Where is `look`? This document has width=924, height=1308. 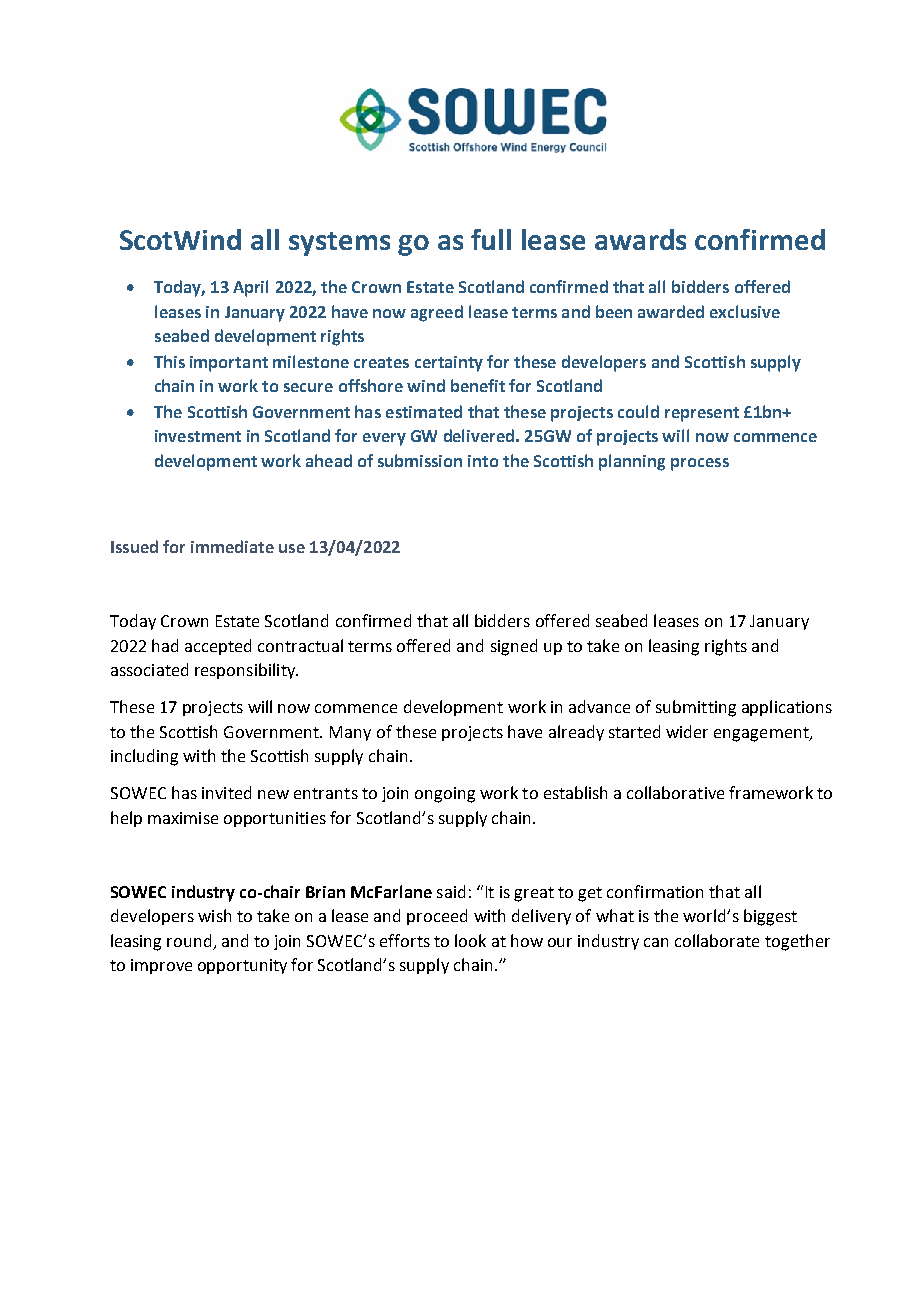 look is located at coordinates (470, 940).
